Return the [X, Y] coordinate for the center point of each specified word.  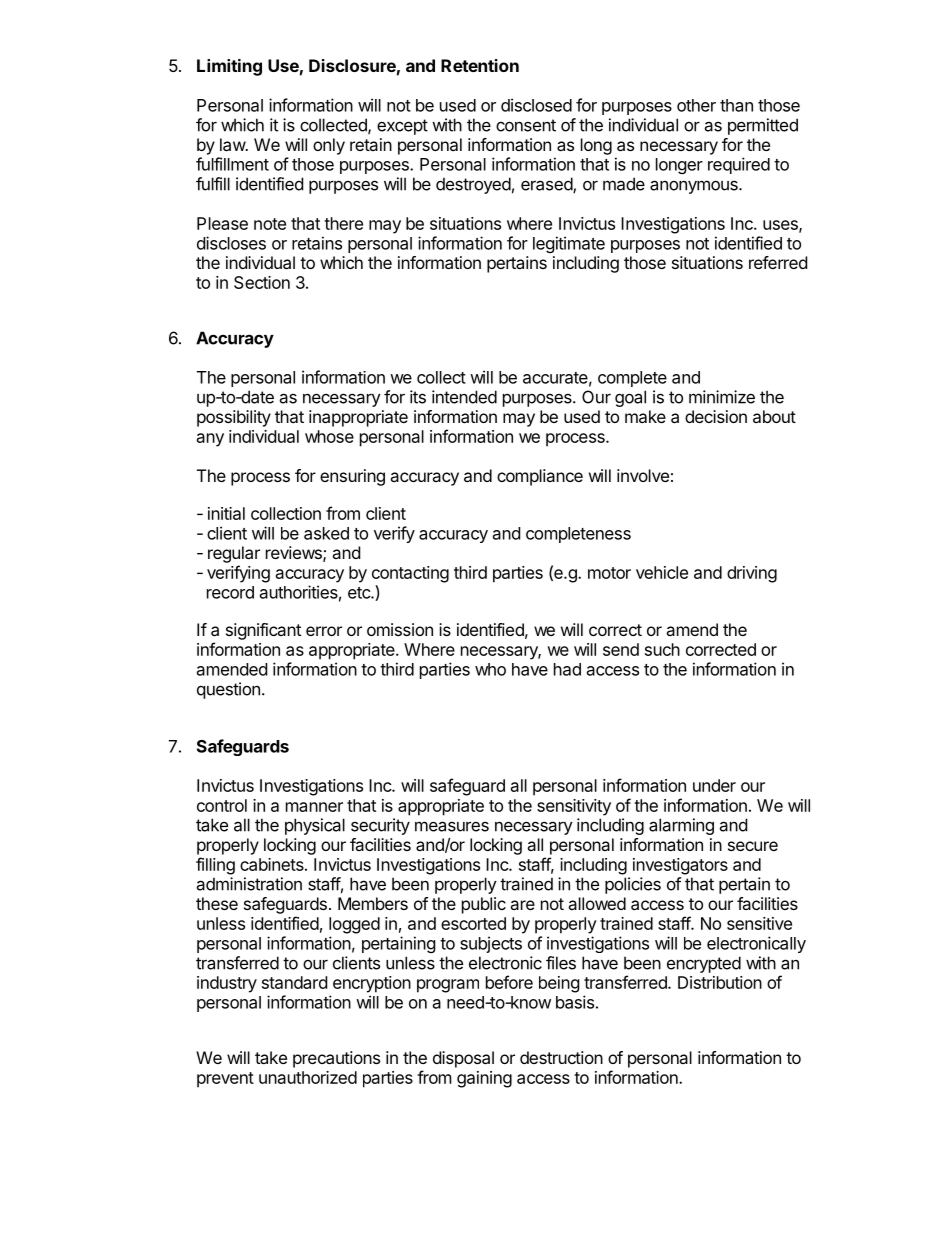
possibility [234, 418]
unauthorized [308, 1077]
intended [464, 397]
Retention [480, 65]
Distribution [720, 982]
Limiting [229, 67]
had [567, 669]
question [228, 690]
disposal [463, 1059]
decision [716, 416]
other [696, 105]
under [714, 785]
